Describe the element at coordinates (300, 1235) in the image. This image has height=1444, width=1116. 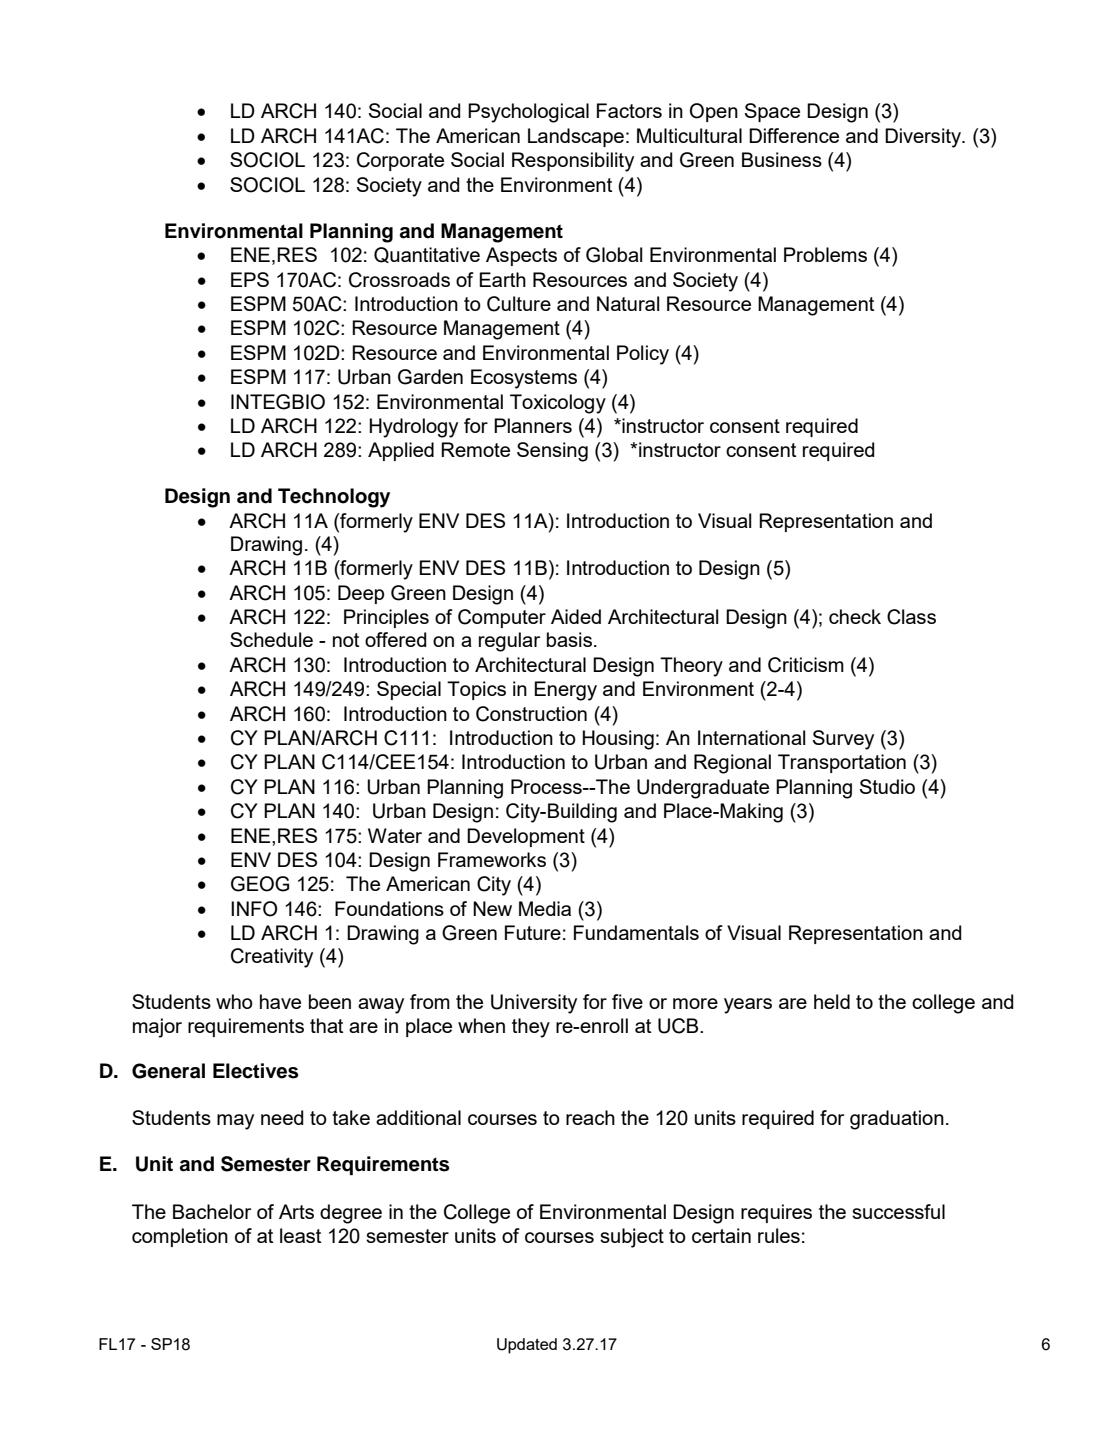
I see `least` at that location.
